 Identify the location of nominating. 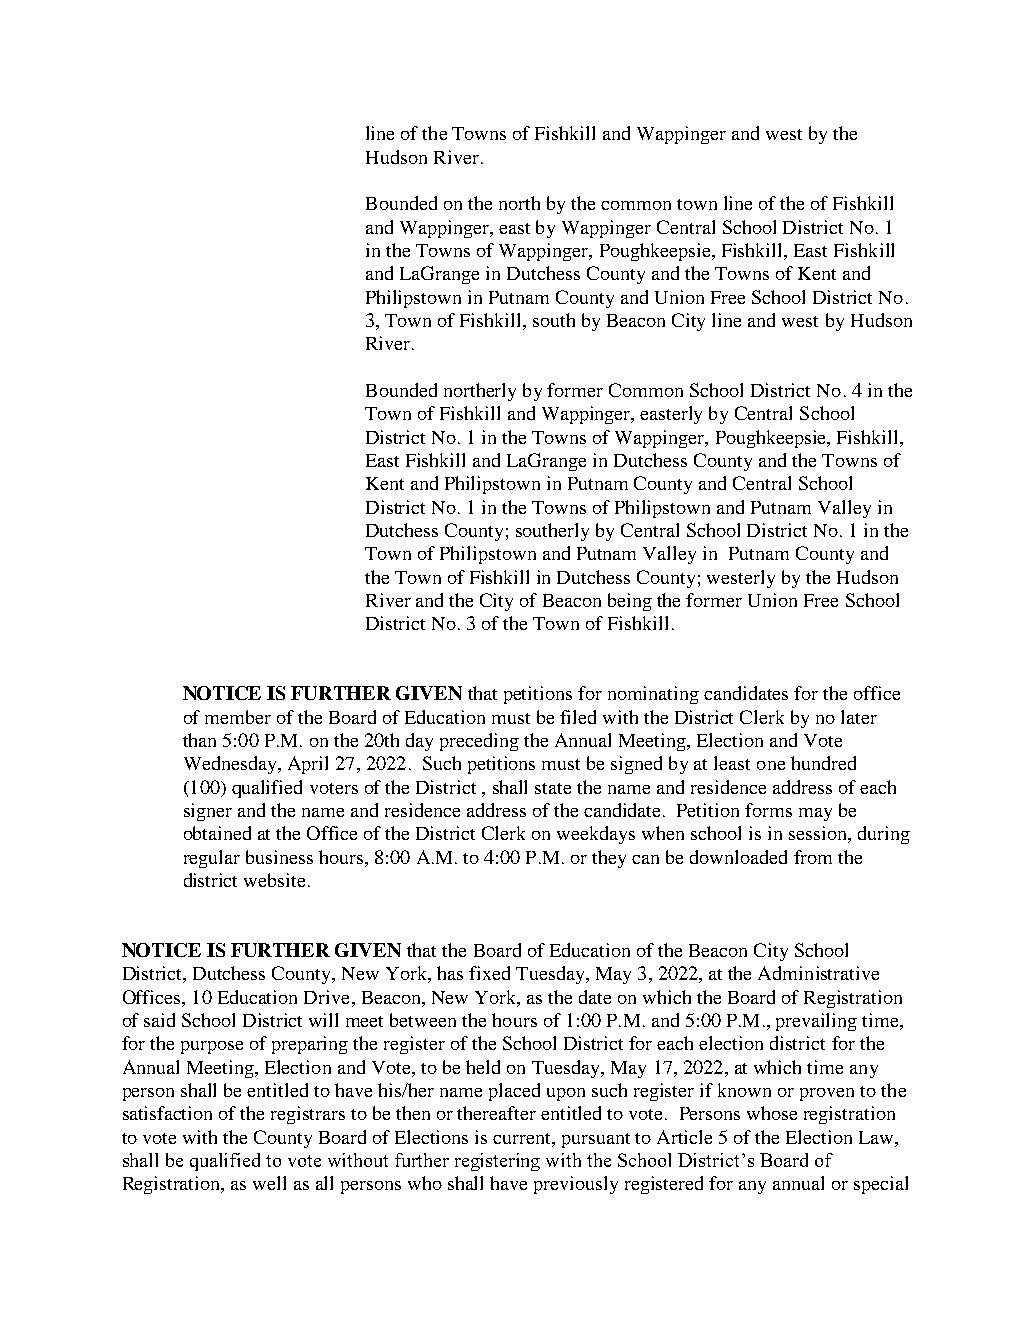
(653, 695).
